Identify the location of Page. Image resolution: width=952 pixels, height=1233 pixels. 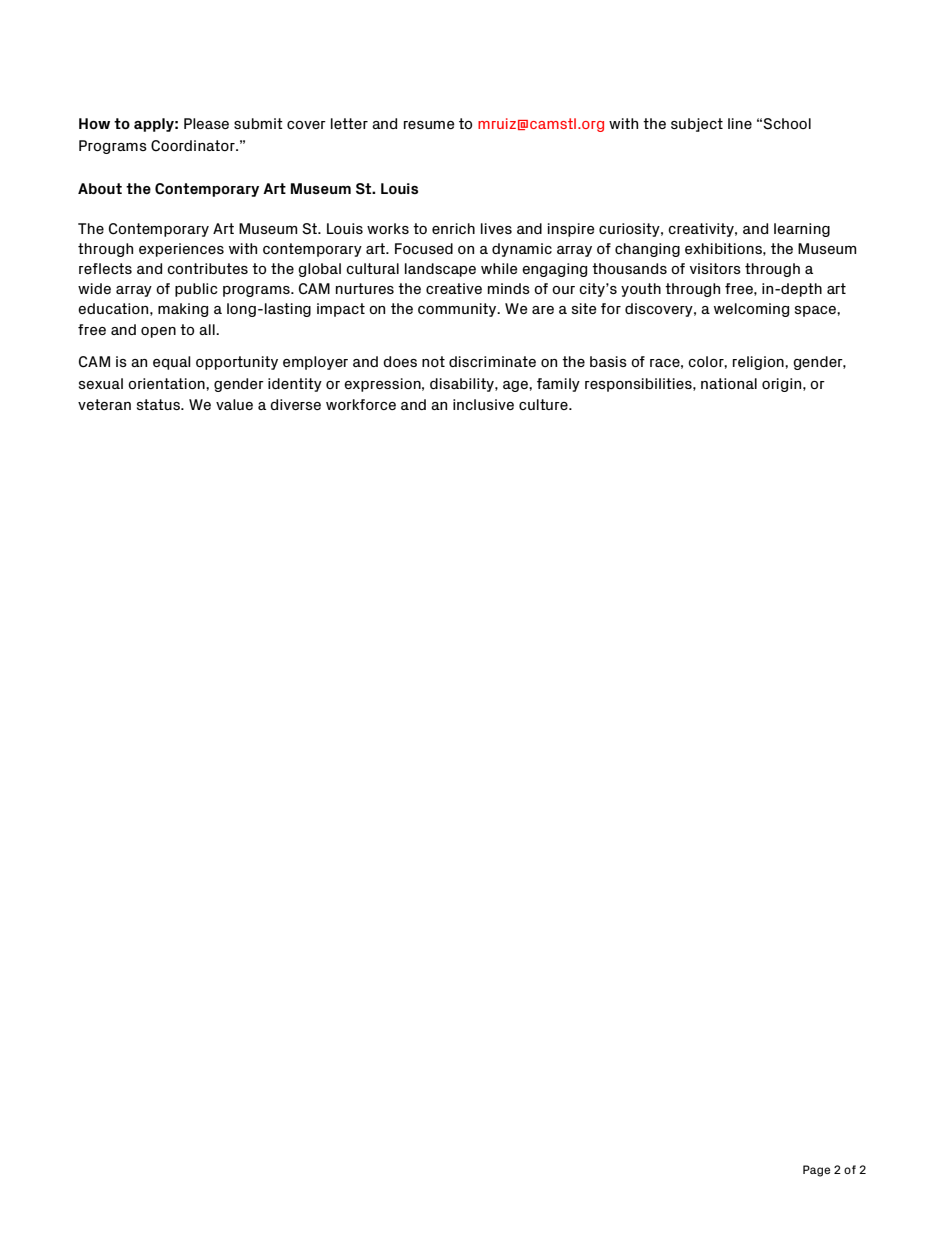
(816, 1171).
